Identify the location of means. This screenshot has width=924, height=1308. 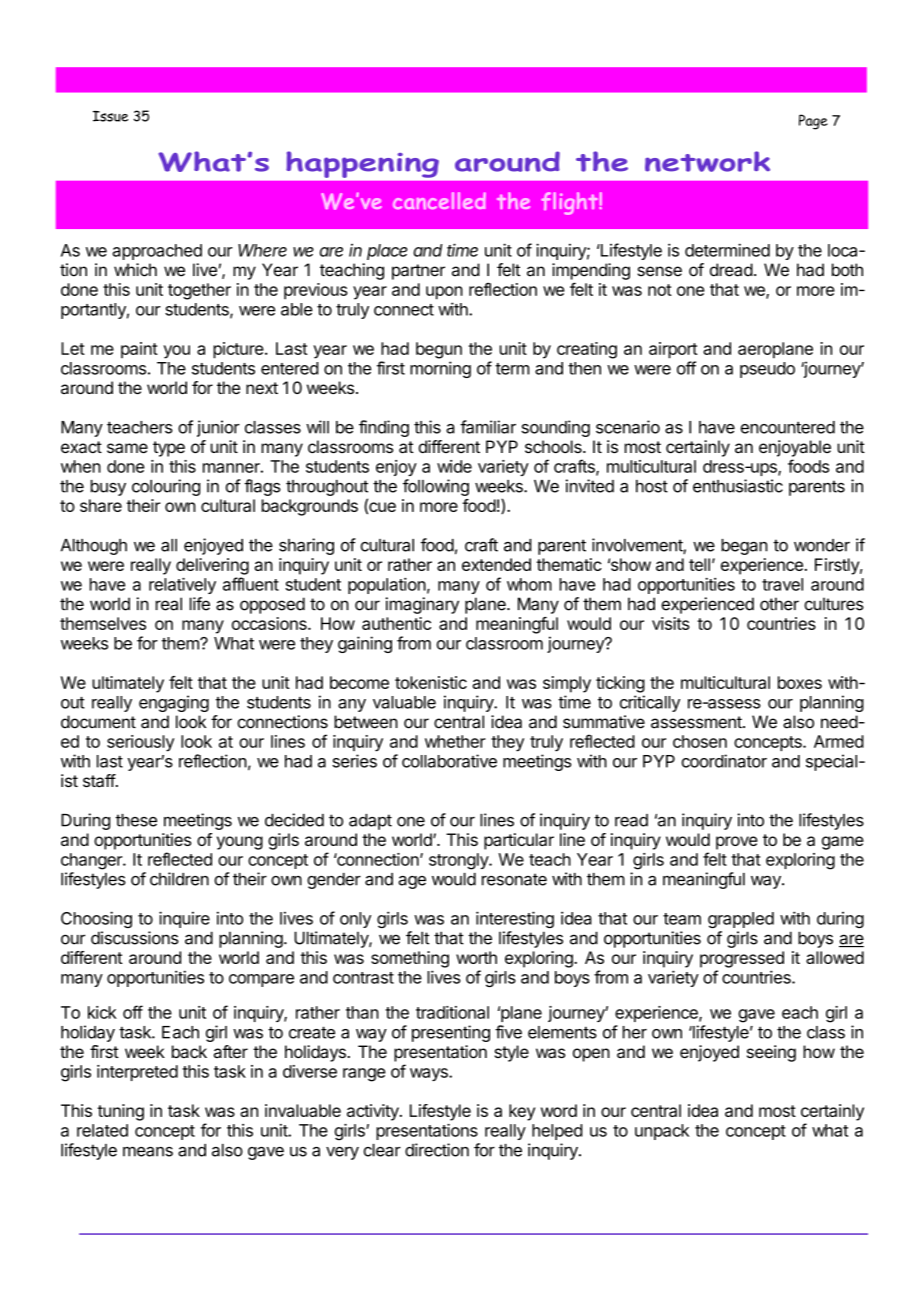
(148, 1151).
